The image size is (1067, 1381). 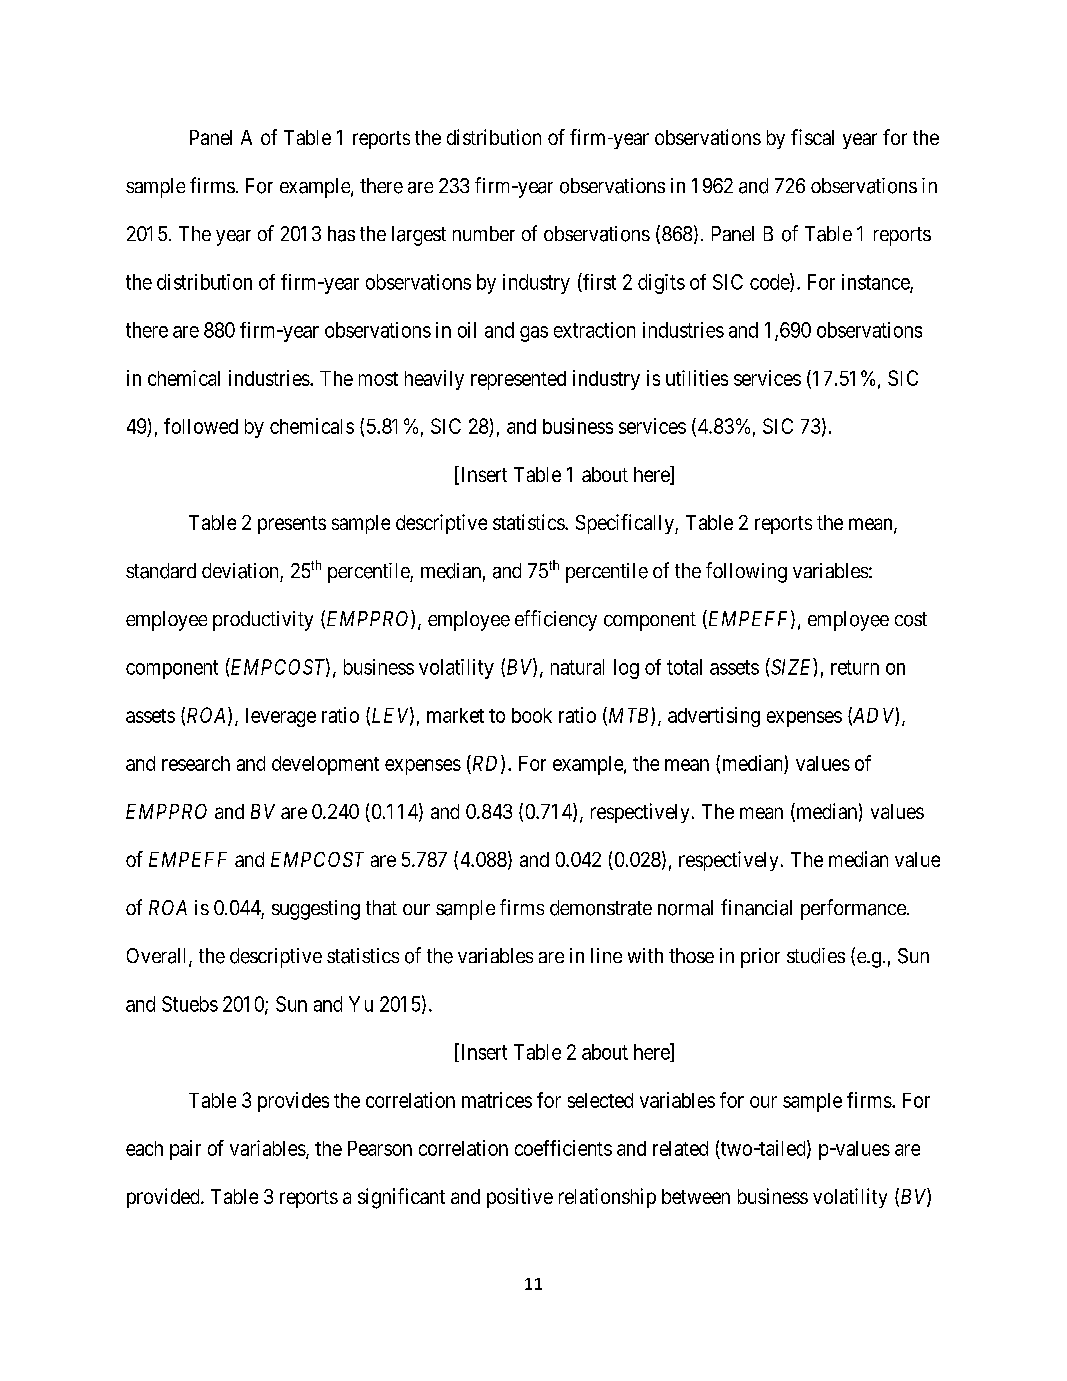 I want to click on demonstrate, so click(x=601, y=908).
